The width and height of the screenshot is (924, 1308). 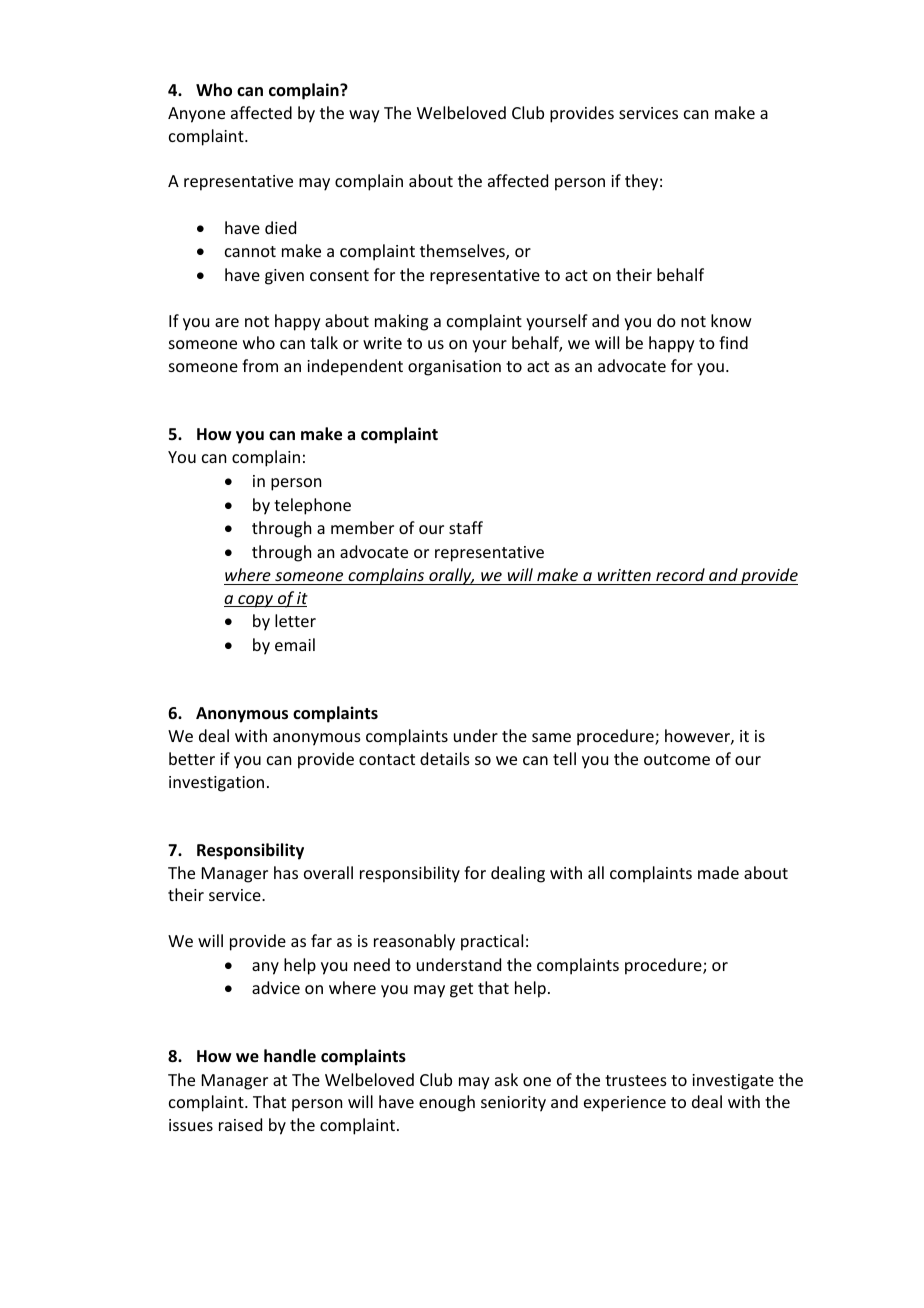 I want to click on staff, so click(x=466, y=527).
